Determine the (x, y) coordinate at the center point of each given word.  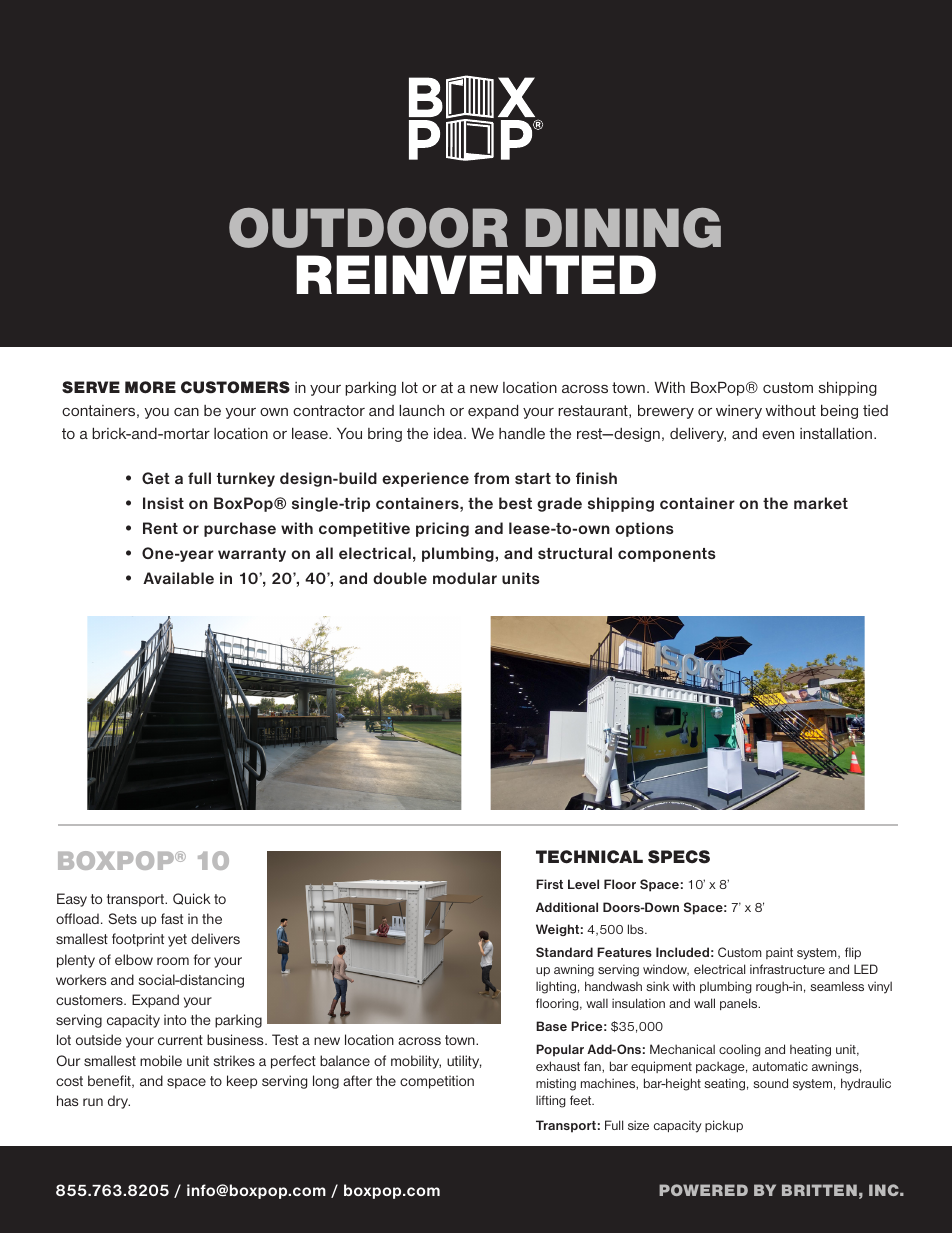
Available (178, 578)
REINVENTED (476, 274)
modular (465, 578)
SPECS (679, 857)
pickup (724, 1126)
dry (119, 1102)
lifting (551, 1101)
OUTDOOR (368, 228)
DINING (623, 228)
